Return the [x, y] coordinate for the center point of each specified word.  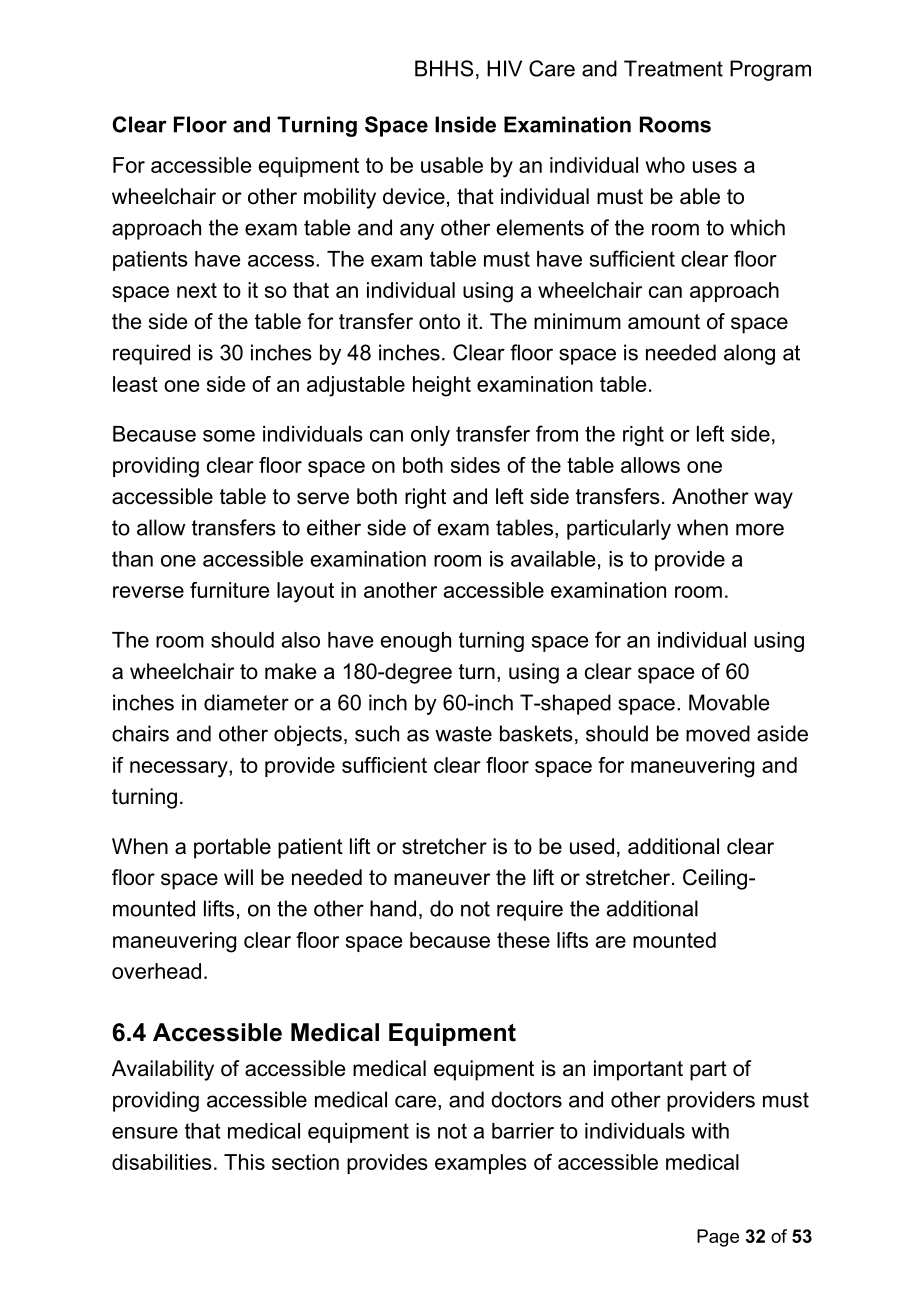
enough [416, 642]
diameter [246, 702]
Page [718, 1238]
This [244, 1162]
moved [718, 733]
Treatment [673, 68]
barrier [523, 1131]
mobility [340, 198]
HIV [504, 68]
